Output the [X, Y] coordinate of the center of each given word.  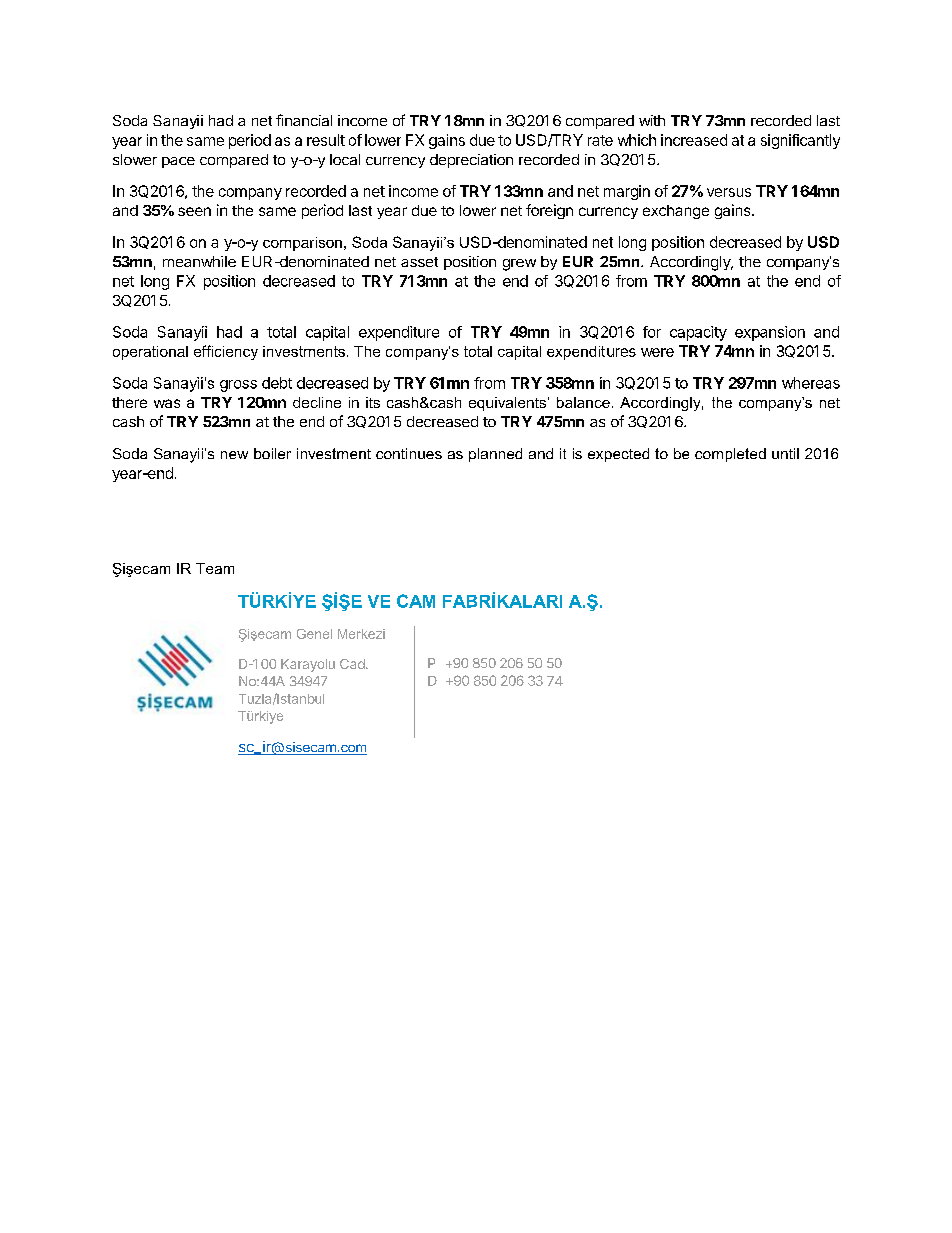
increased [694, 140]
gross [238, 386]
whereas [811, 383]
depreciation [471, 161]
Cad [353, 664]
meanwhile [199, 261]
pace [178, 162]
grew [519, 265]
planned [495, 455]
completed [730, 455]
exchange [676, 212]
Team [215, 568]
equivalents [509, 404]
